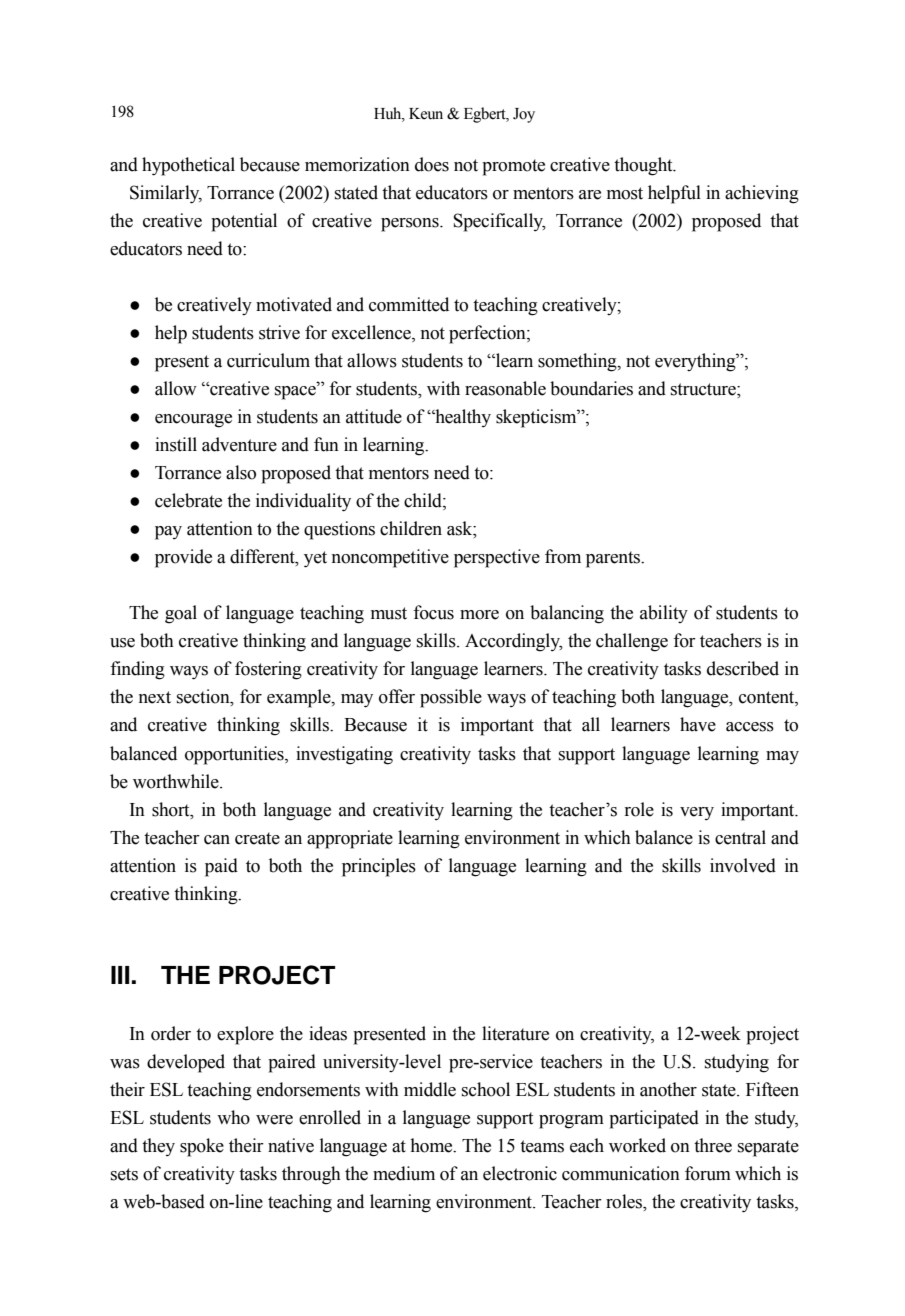 The height and width of the image is (1316, 905). Describe the element at coordinates (432, 164) in the image. I see `does` at that location.
